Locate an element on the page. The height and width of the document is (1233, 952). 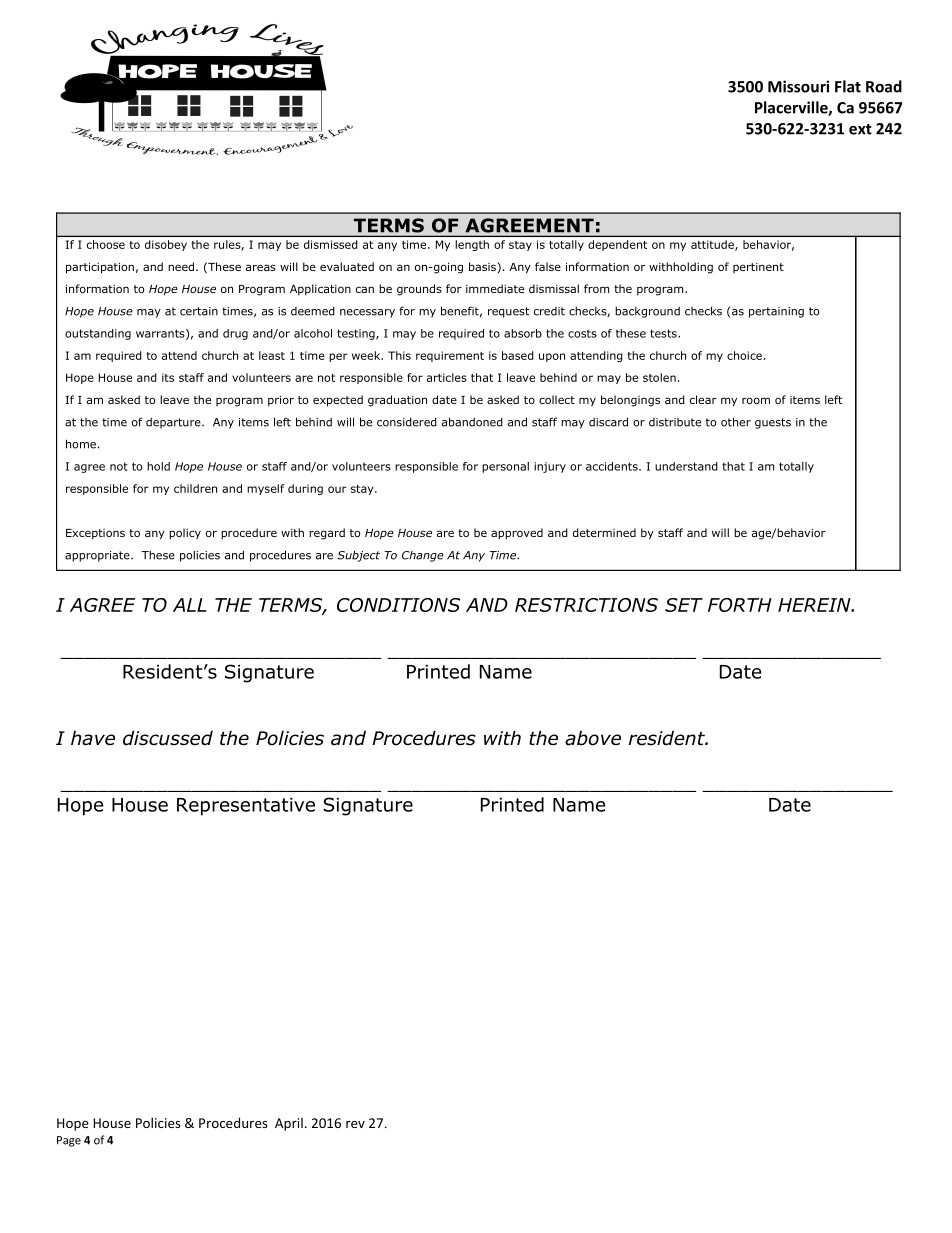
length is located at coordinates (472, 245).
